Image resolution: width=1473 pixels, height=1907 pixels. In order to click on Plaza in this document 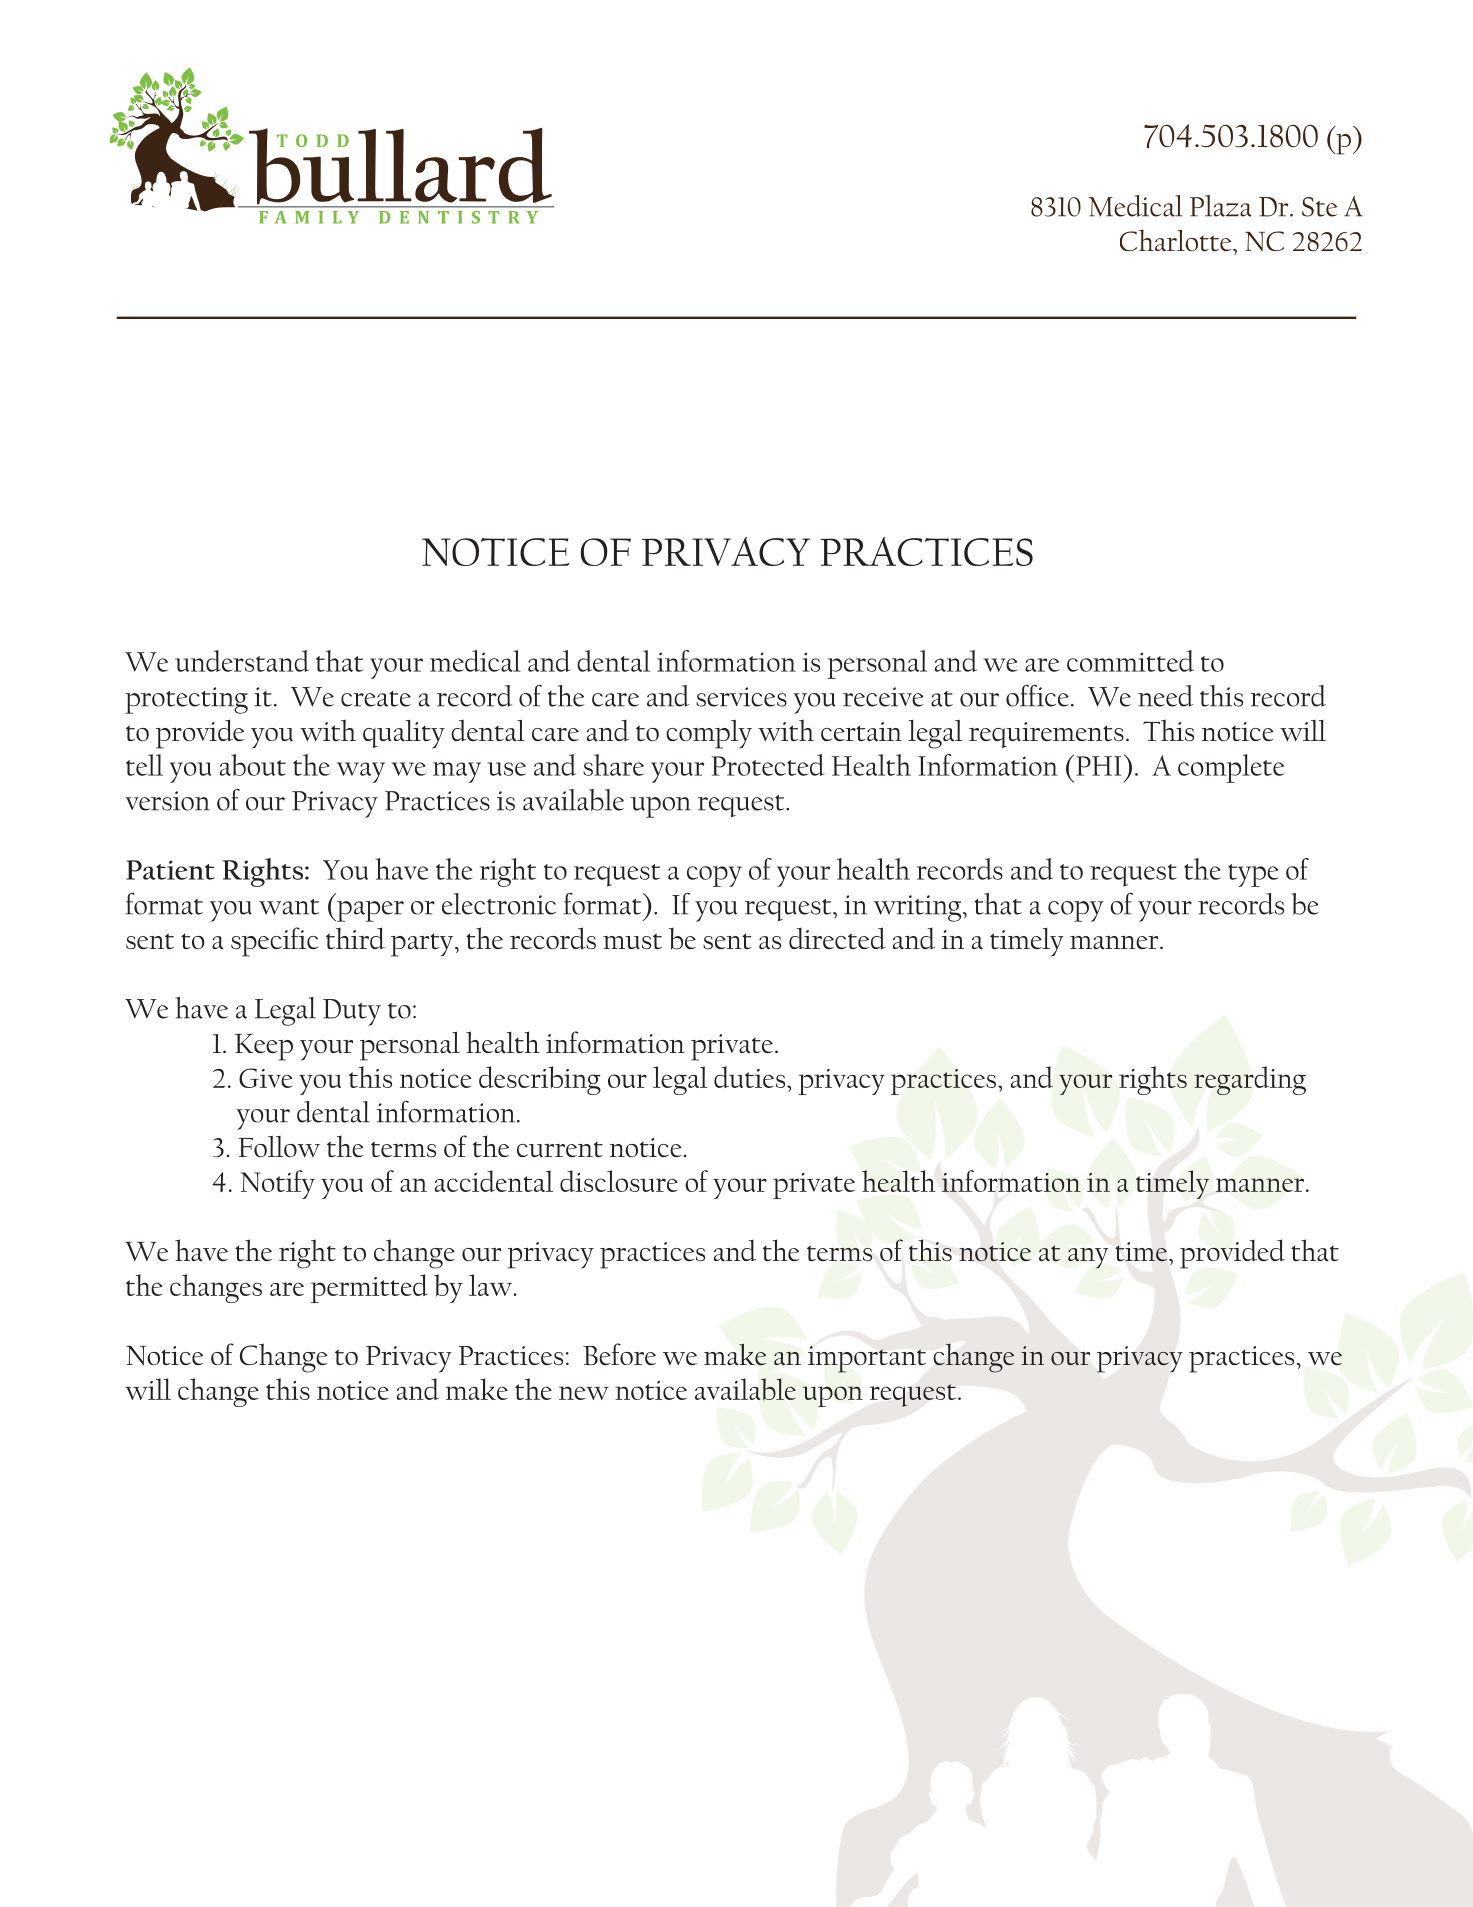, I will do `click(1221, 206)`.
